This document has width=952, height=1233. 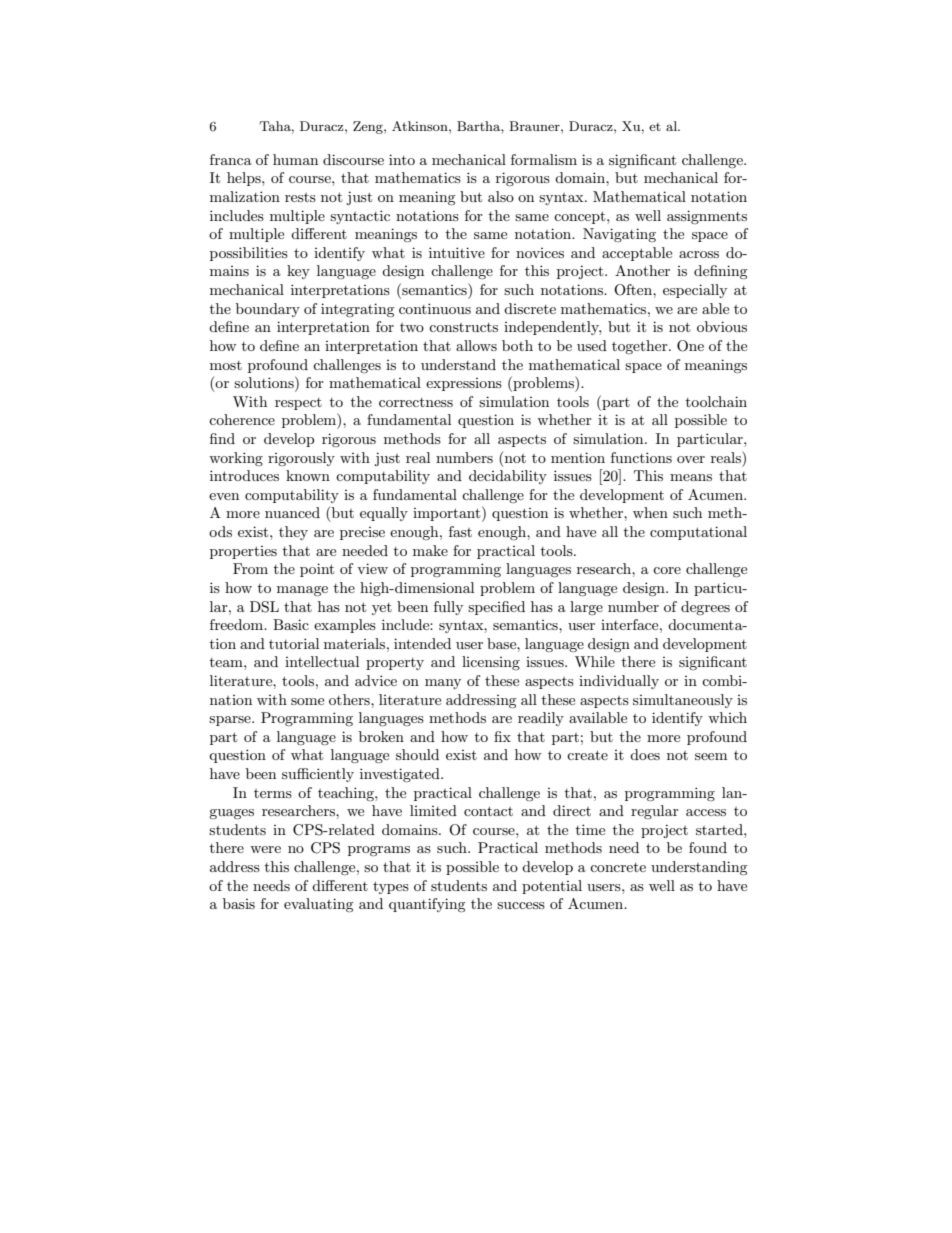 What do you see at coordinates (265, 849) in the document?
I see `were` at bounding box center [265, 849].
